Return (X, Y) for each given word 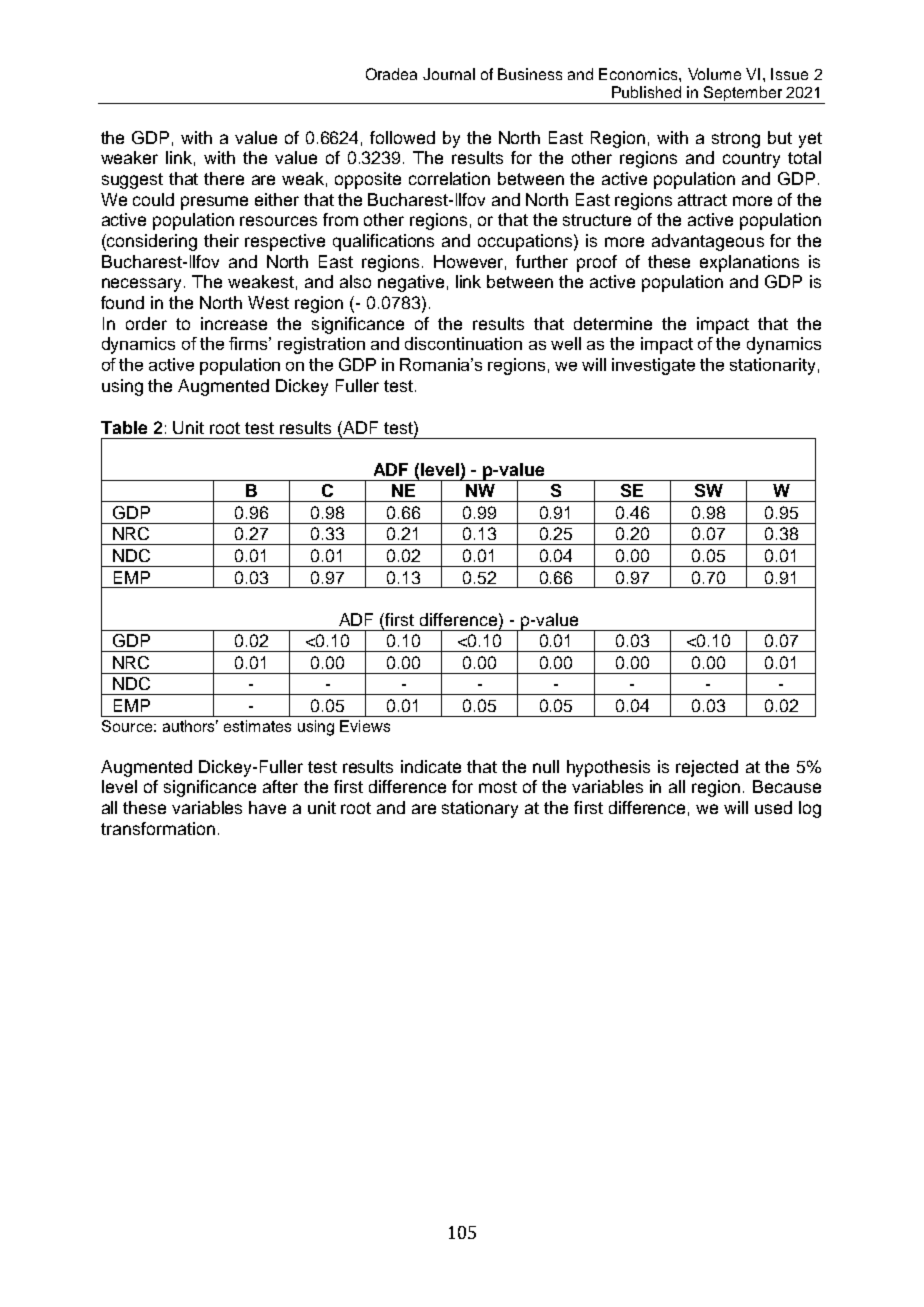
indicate (431, 766)
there (224, 178)
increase (234, 323)
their (221, 240)
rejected (707, 768)
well (566, 343)
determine (613, 323)
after (280, 786)
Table (124, 427)
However (470, 262)
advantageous (708, 242)
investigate (653, 366)
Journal (449, 74)
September (743, 95)
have (267, 807)
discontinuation (463, 343)
